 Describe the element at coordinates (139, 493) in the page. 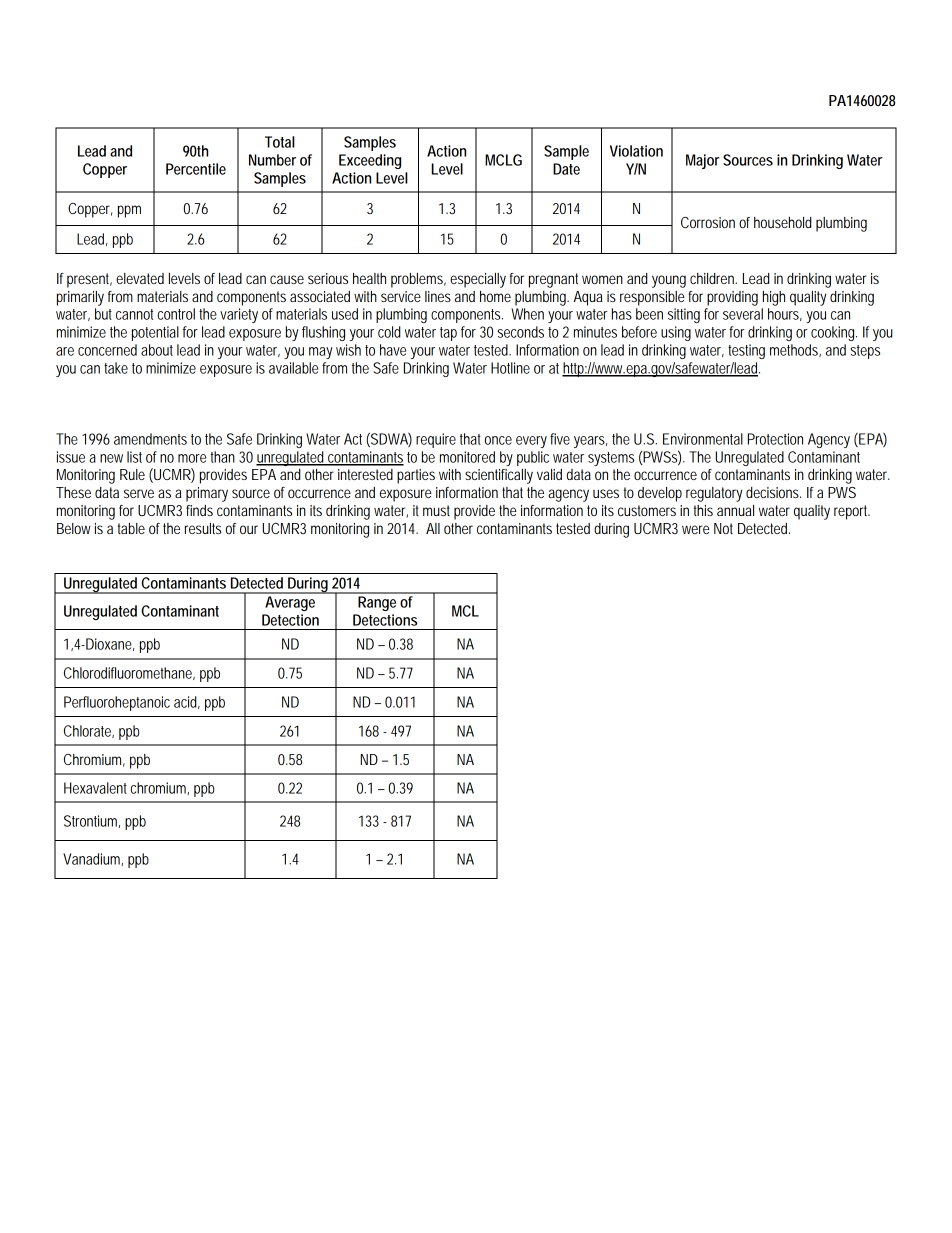

I see `serve` at that location.
